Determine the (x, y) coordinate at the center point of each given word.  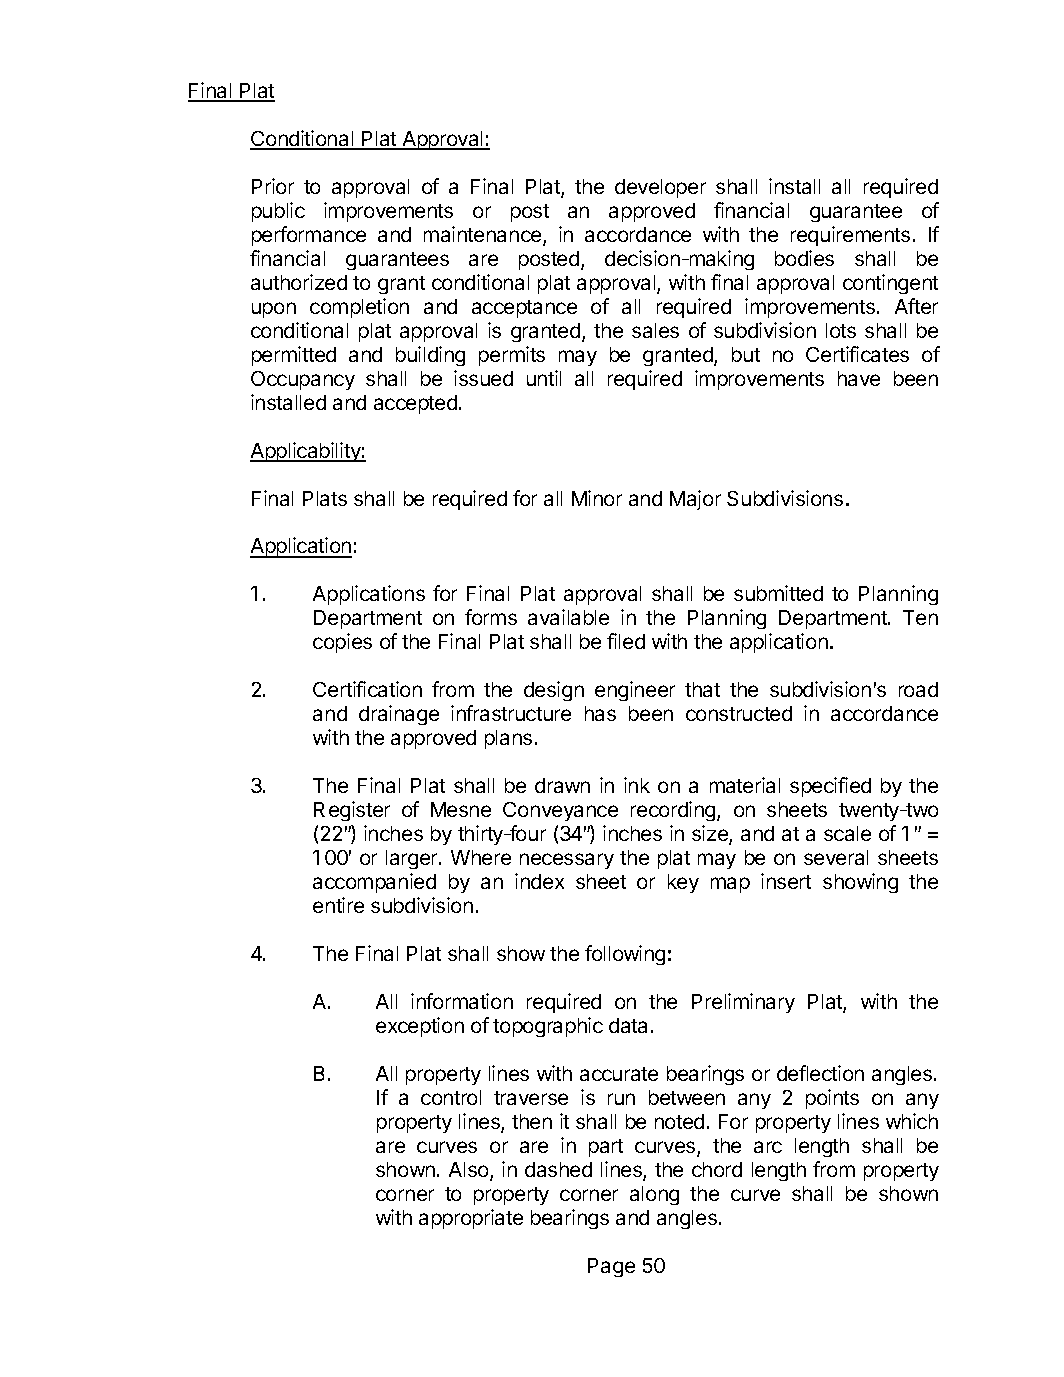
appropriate (471, 1219)
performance (309, 236)
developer (660, 188)
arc (768, 1147)
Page (611, 1267)
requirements (850, 236)
